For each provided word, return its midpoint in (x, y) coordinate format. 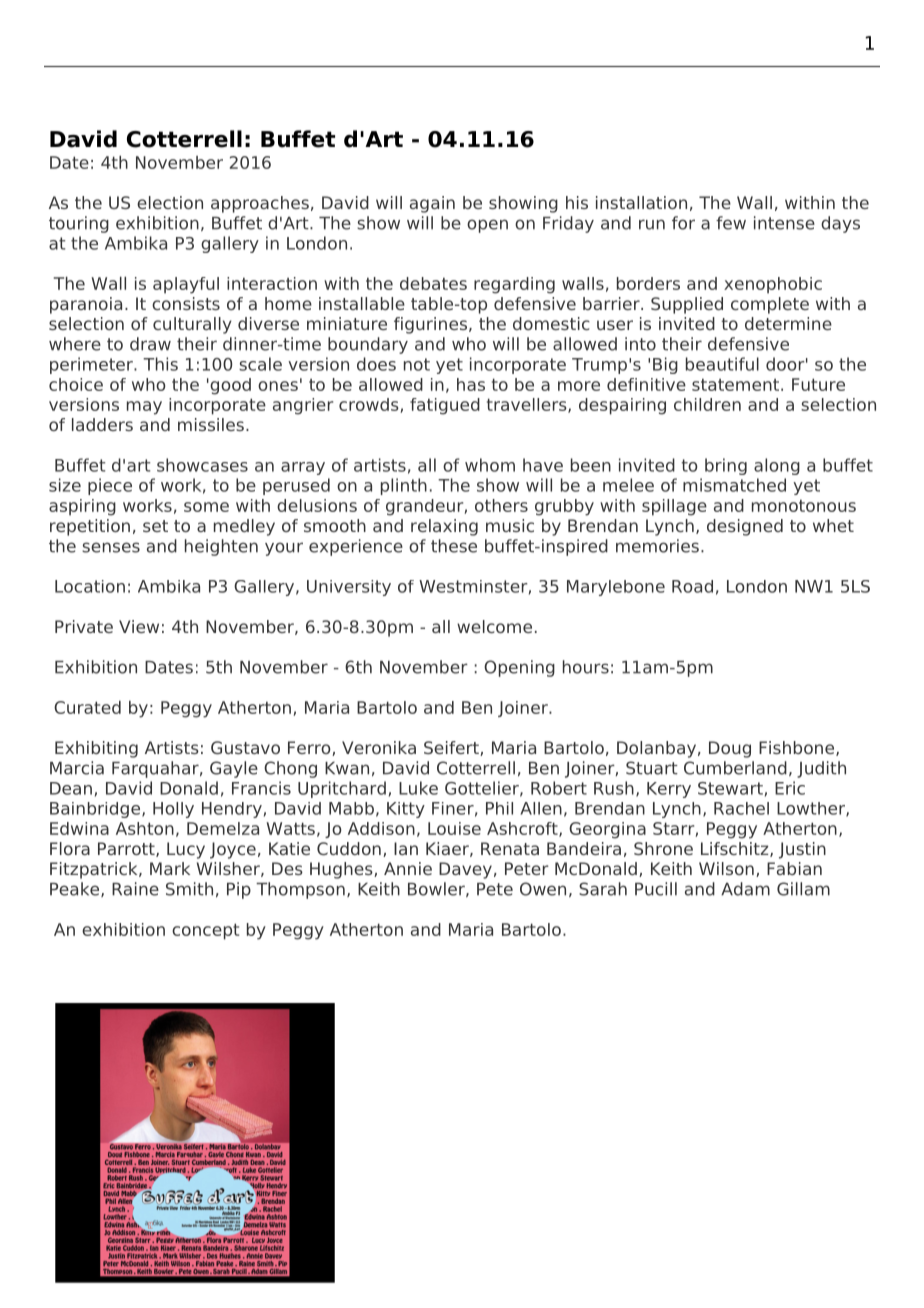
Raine (135, 889)
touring (79, 224)
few (731, 223)
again (432, 204)
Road (692, 586)
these (454, 546)
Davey (465, 870)
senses (111, 547)
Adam (745, 889)
